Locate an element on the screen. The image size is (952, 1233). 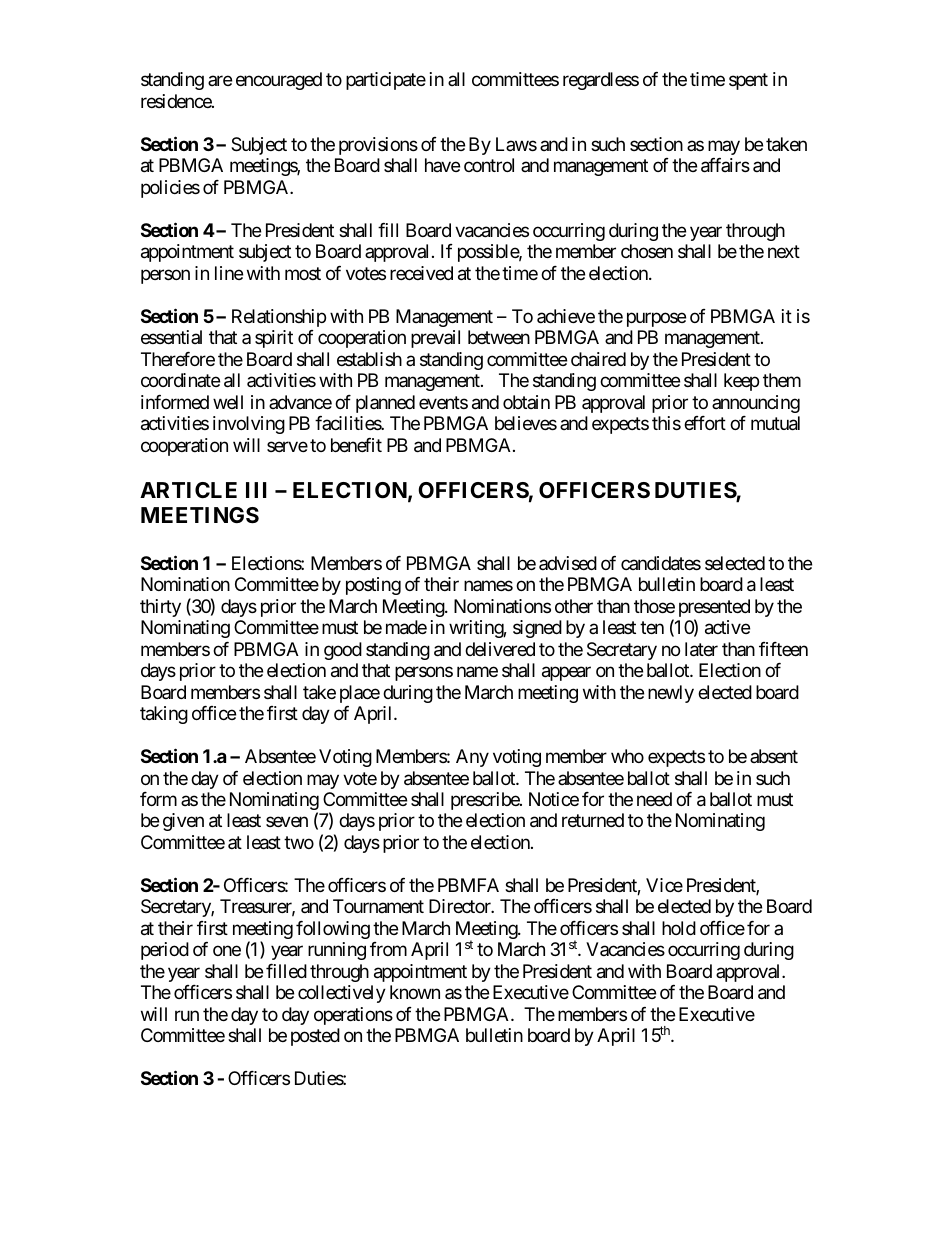
III is located at coordinates (256, 490).
